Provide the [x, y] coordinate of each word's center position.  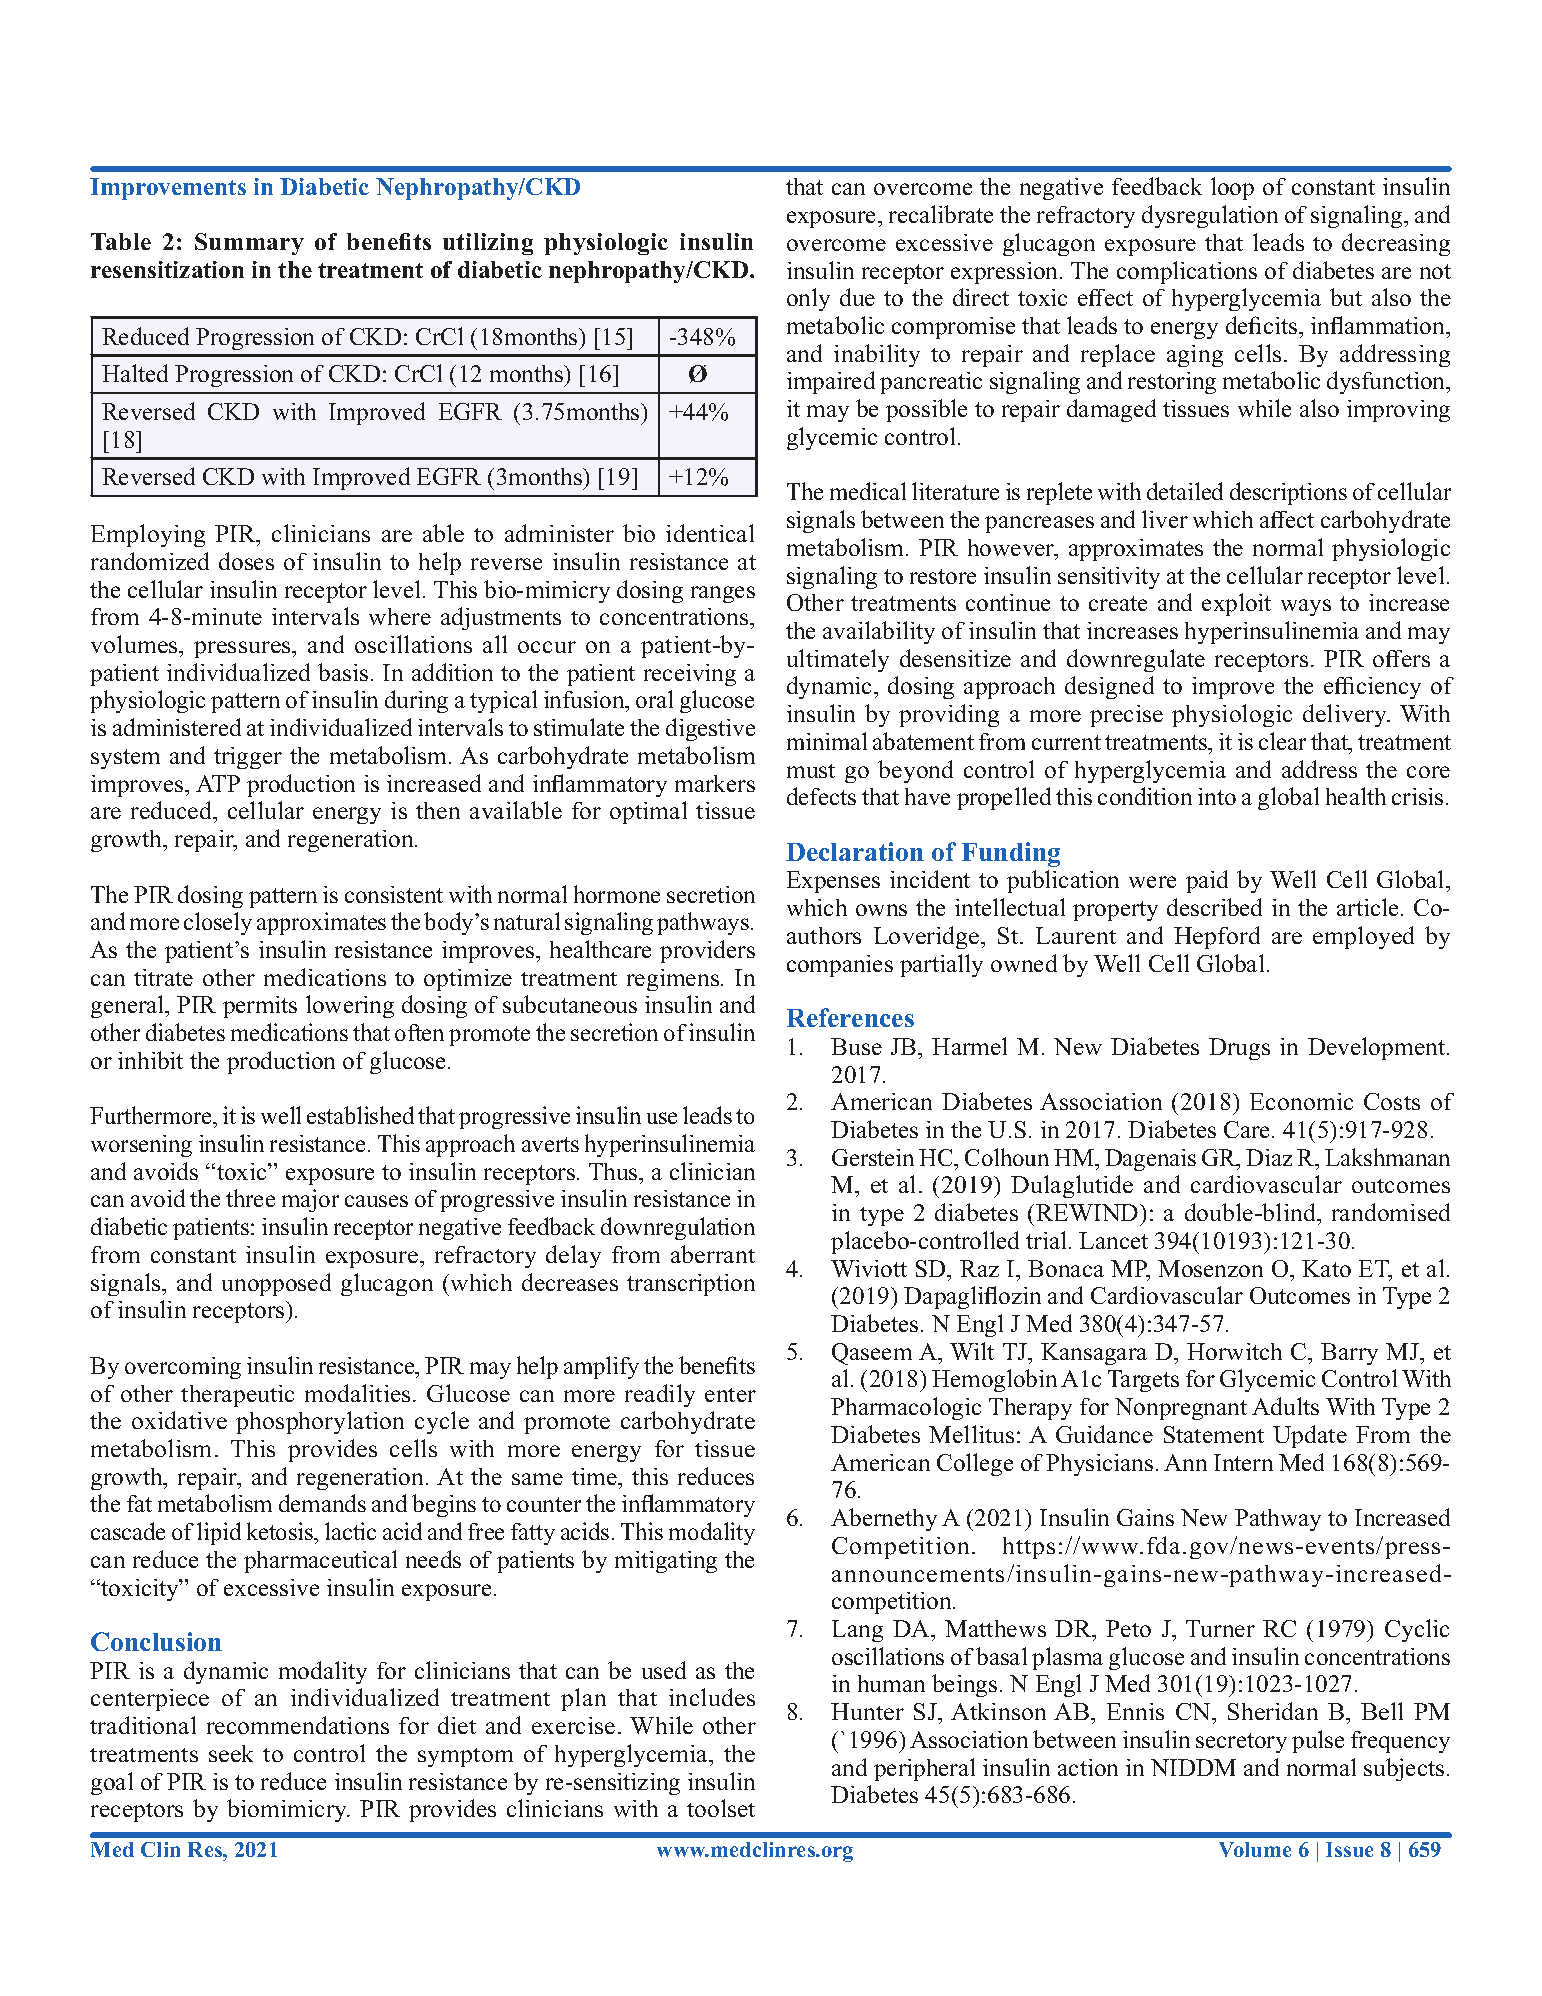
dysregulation [1210, 216]
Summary [249, 244]
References [850, 1017]
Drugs [1239, 1049]
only [808, 299]
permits [260, 1007]
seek [231, 1753]
